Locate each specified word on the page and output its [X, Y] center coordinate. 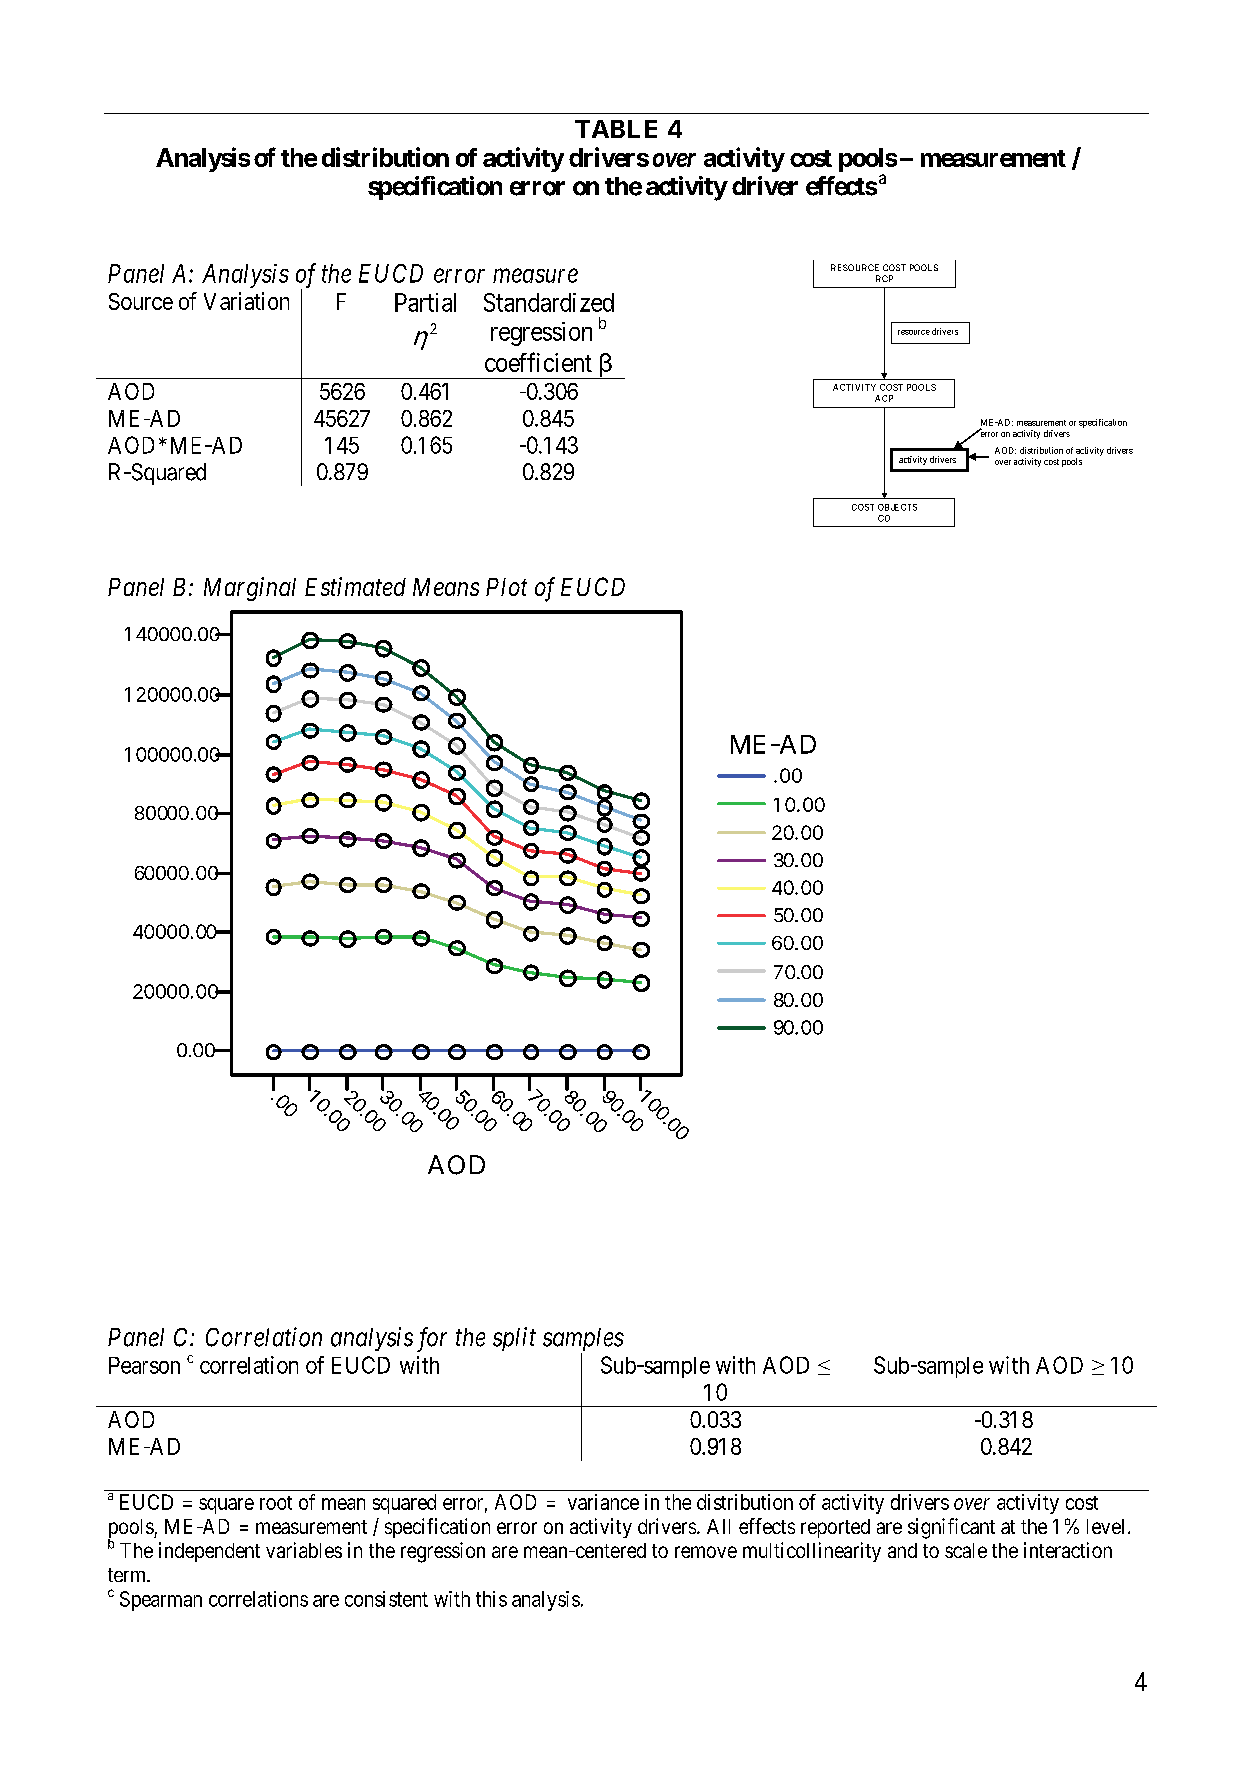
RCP [884, 278]
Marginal [250, 589]
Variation [246, 301]
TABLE [616, 129]
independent [209, 1552]
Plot [506, 587]
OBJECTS [897, 507]
